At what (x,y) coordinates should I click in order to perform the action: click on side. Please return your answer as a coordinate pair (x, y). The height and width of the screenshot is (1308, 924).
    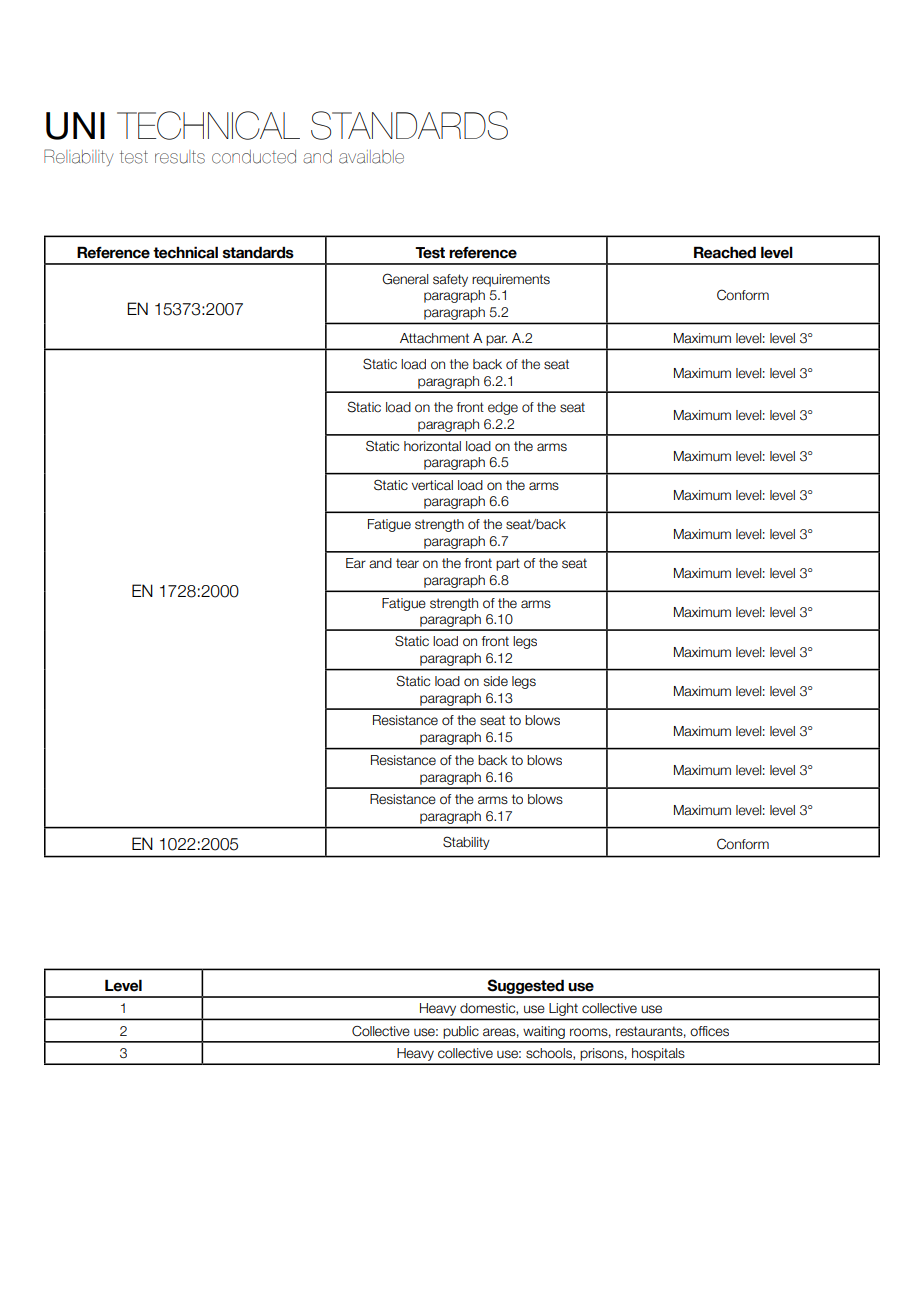
    Looking at the image, I should click on (496, 681).
